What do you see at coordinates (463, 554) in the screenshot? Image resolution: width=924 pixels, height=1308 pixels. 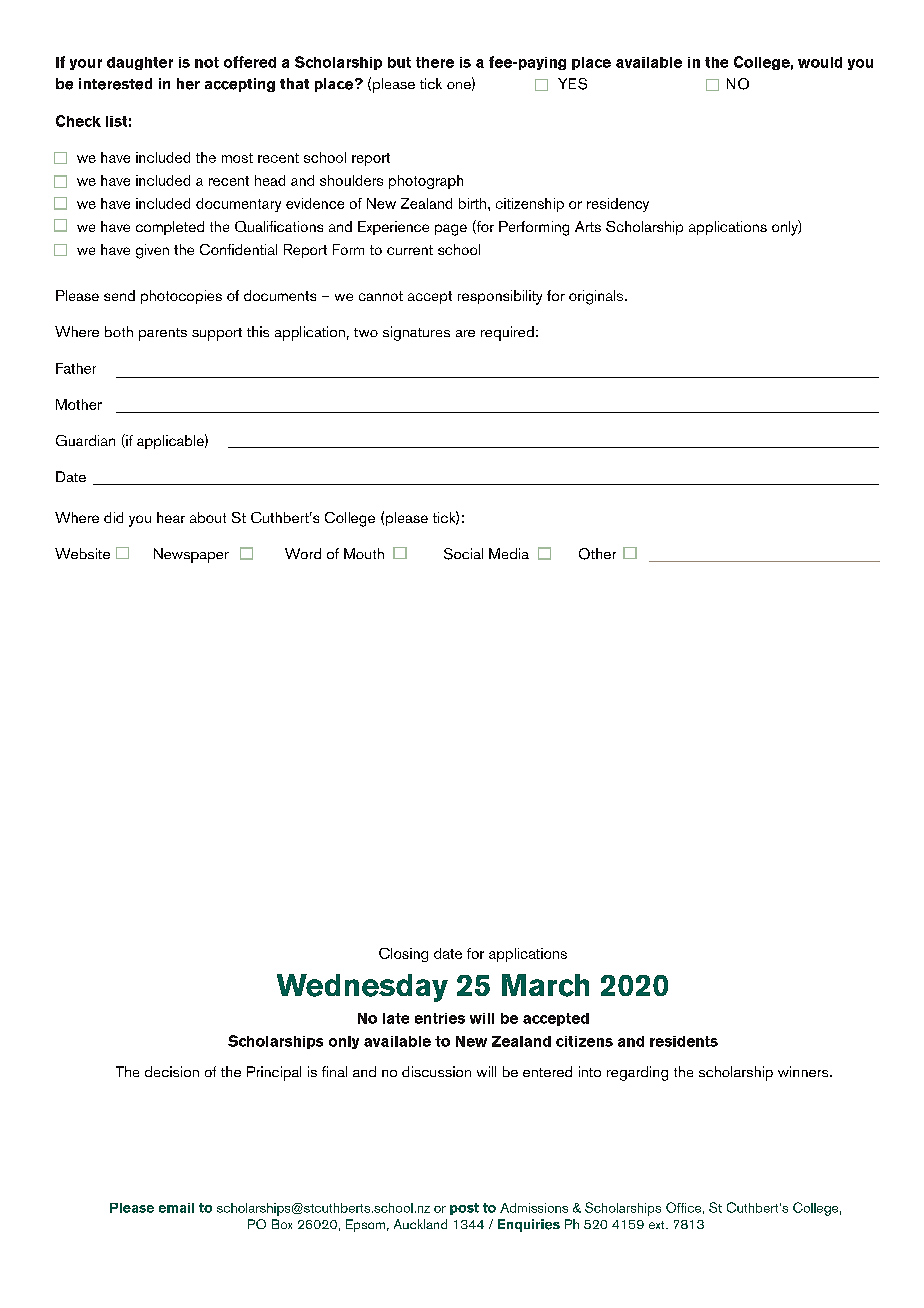 I see `Social` at bounding box center [463, 554].
